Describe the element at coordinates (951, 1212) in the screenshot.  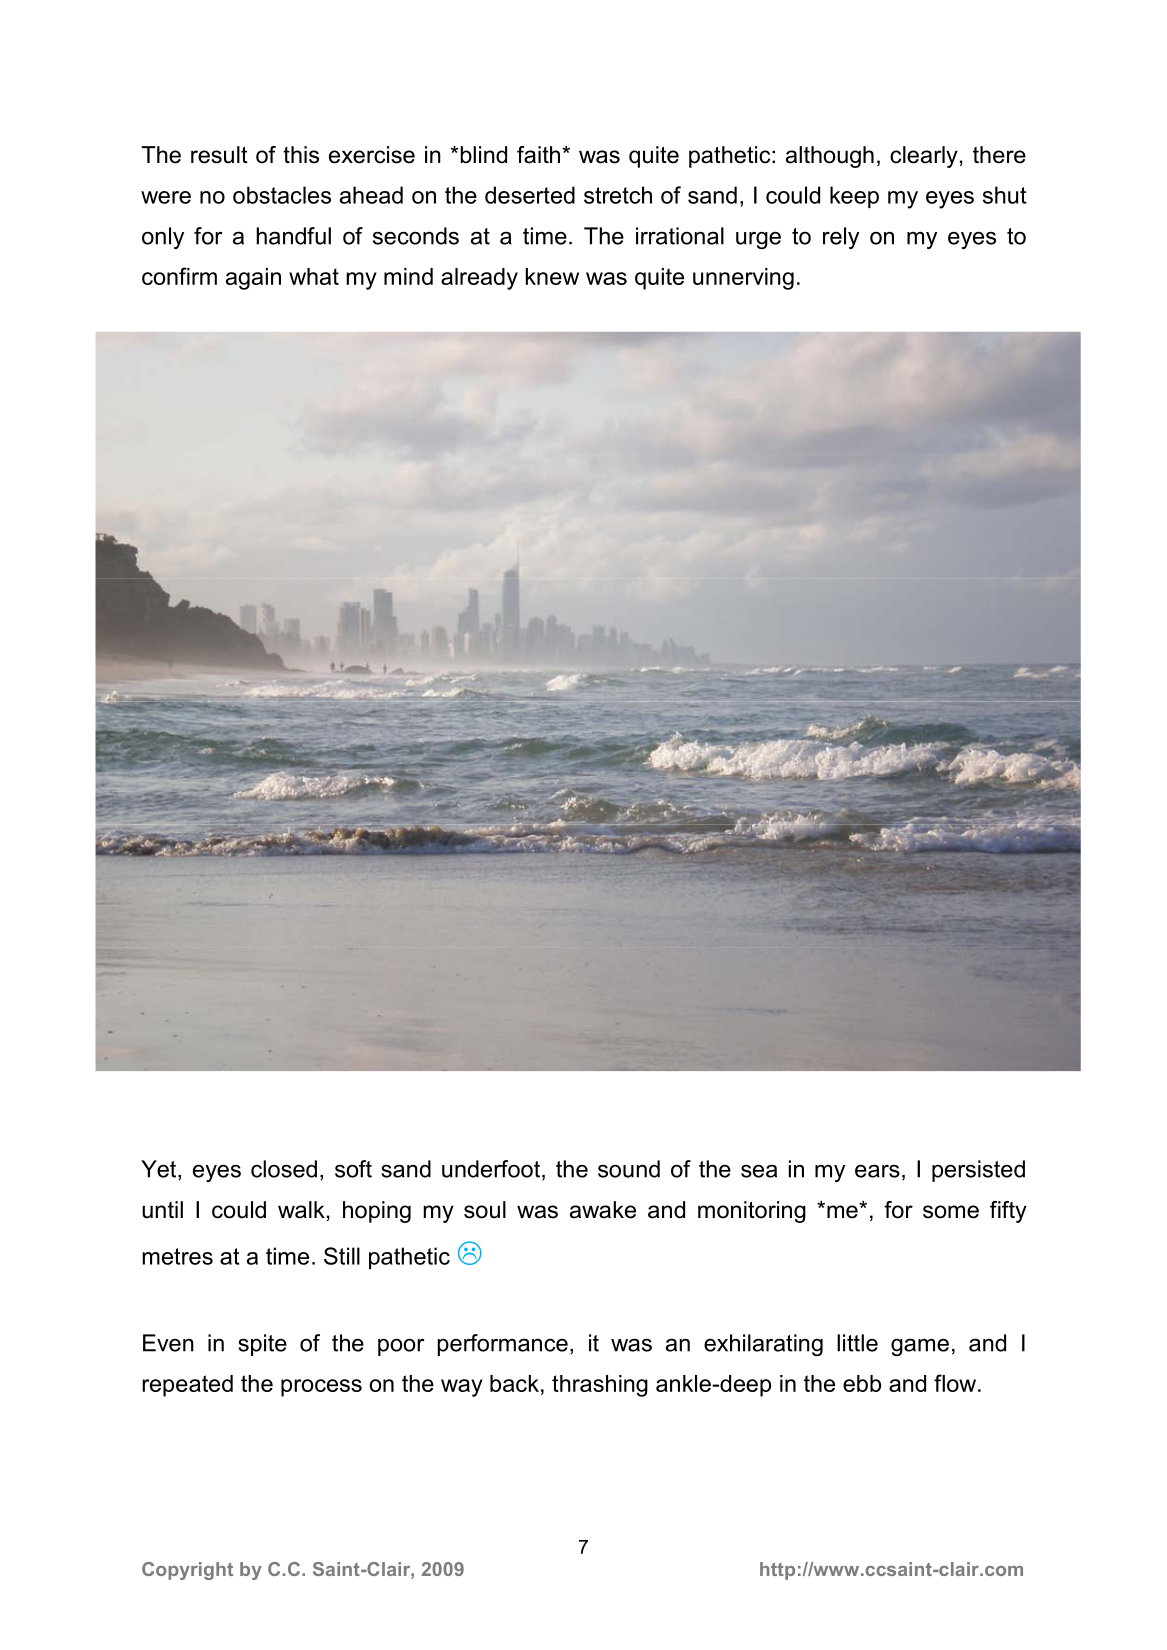
I see `some` at that location.
